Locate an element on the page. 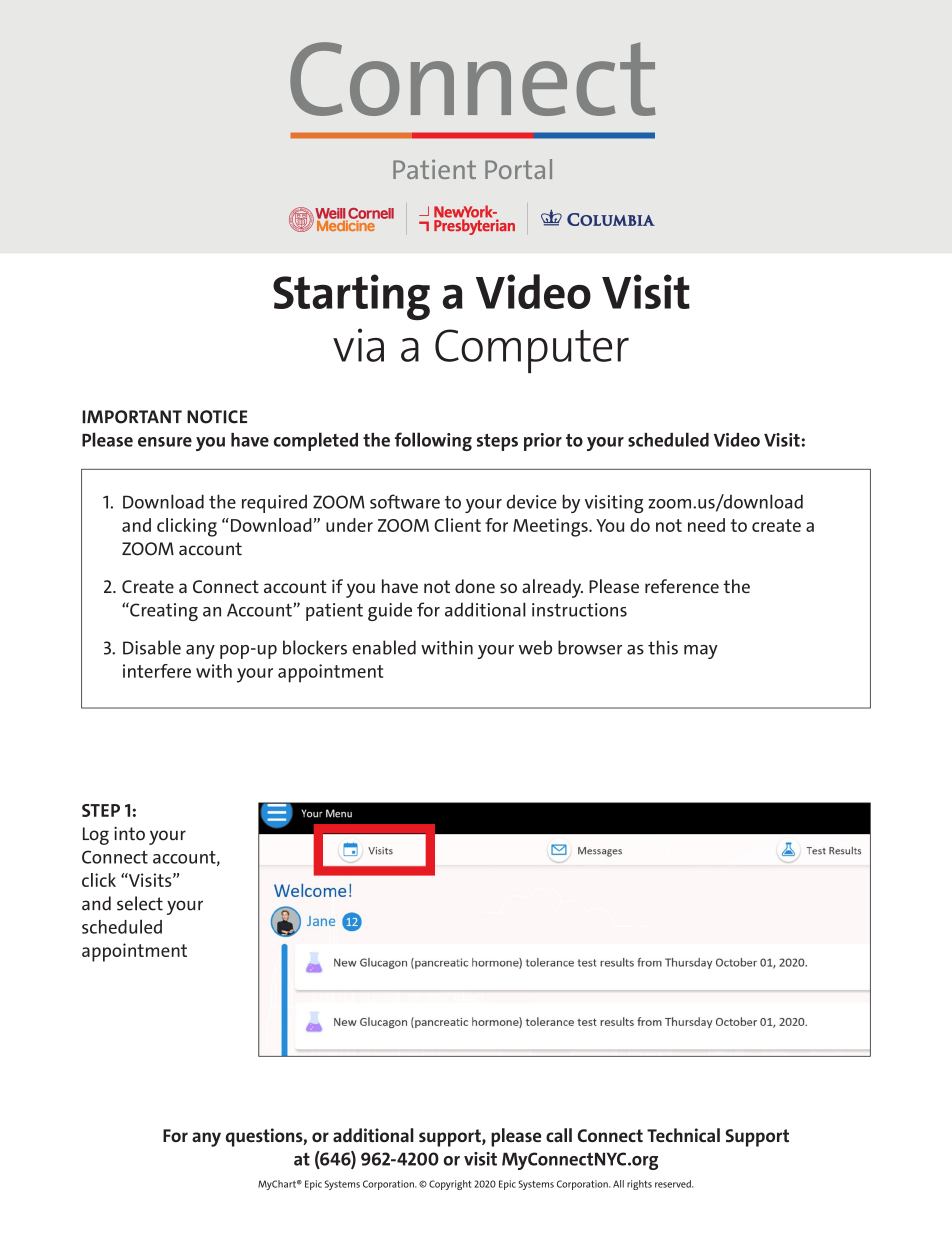  Copyright is located at coordinates (450, 1185).
